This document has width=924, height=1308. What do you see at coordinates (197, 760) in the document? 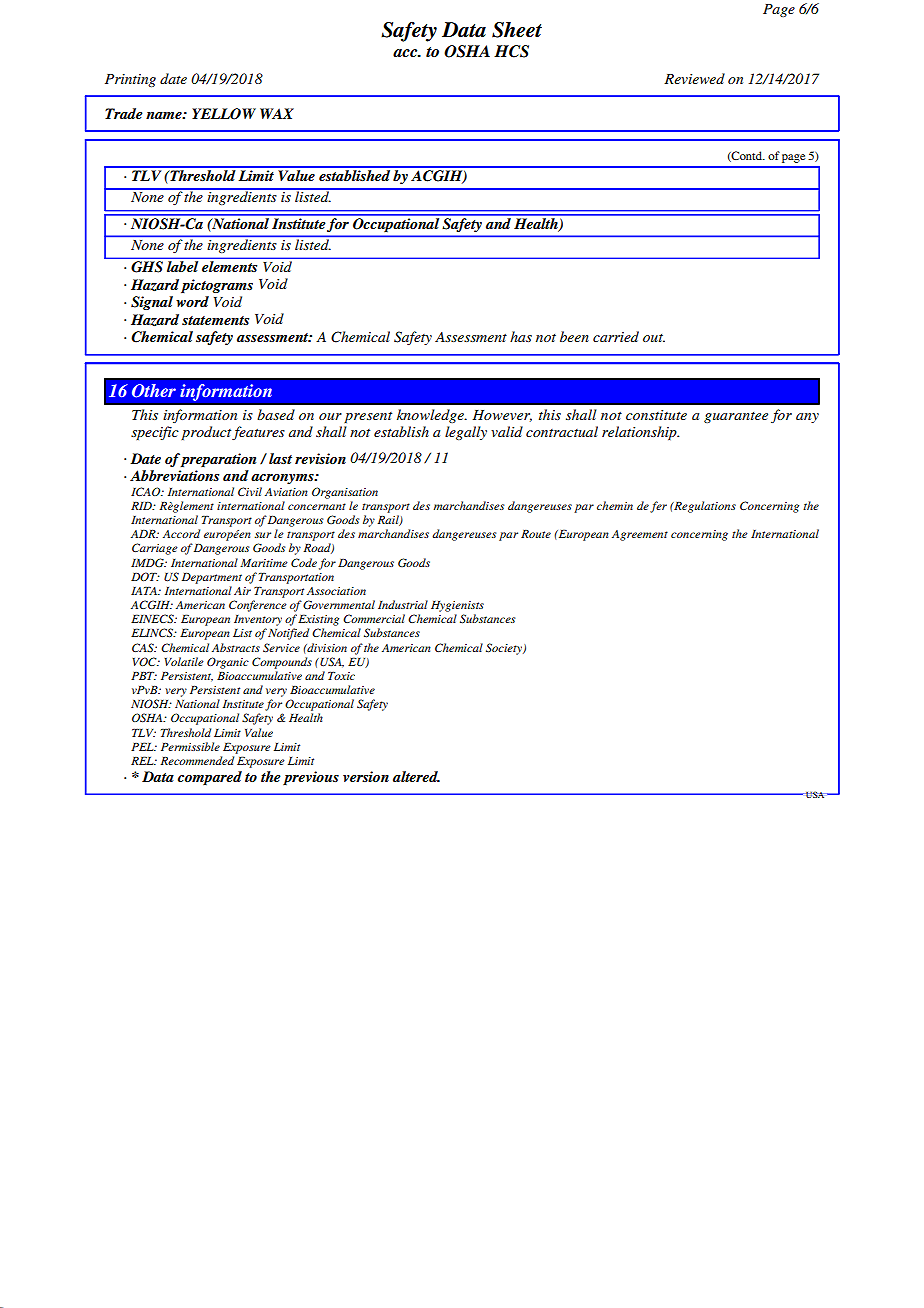
I see `Recommended` at bounding box center [197, 760].
